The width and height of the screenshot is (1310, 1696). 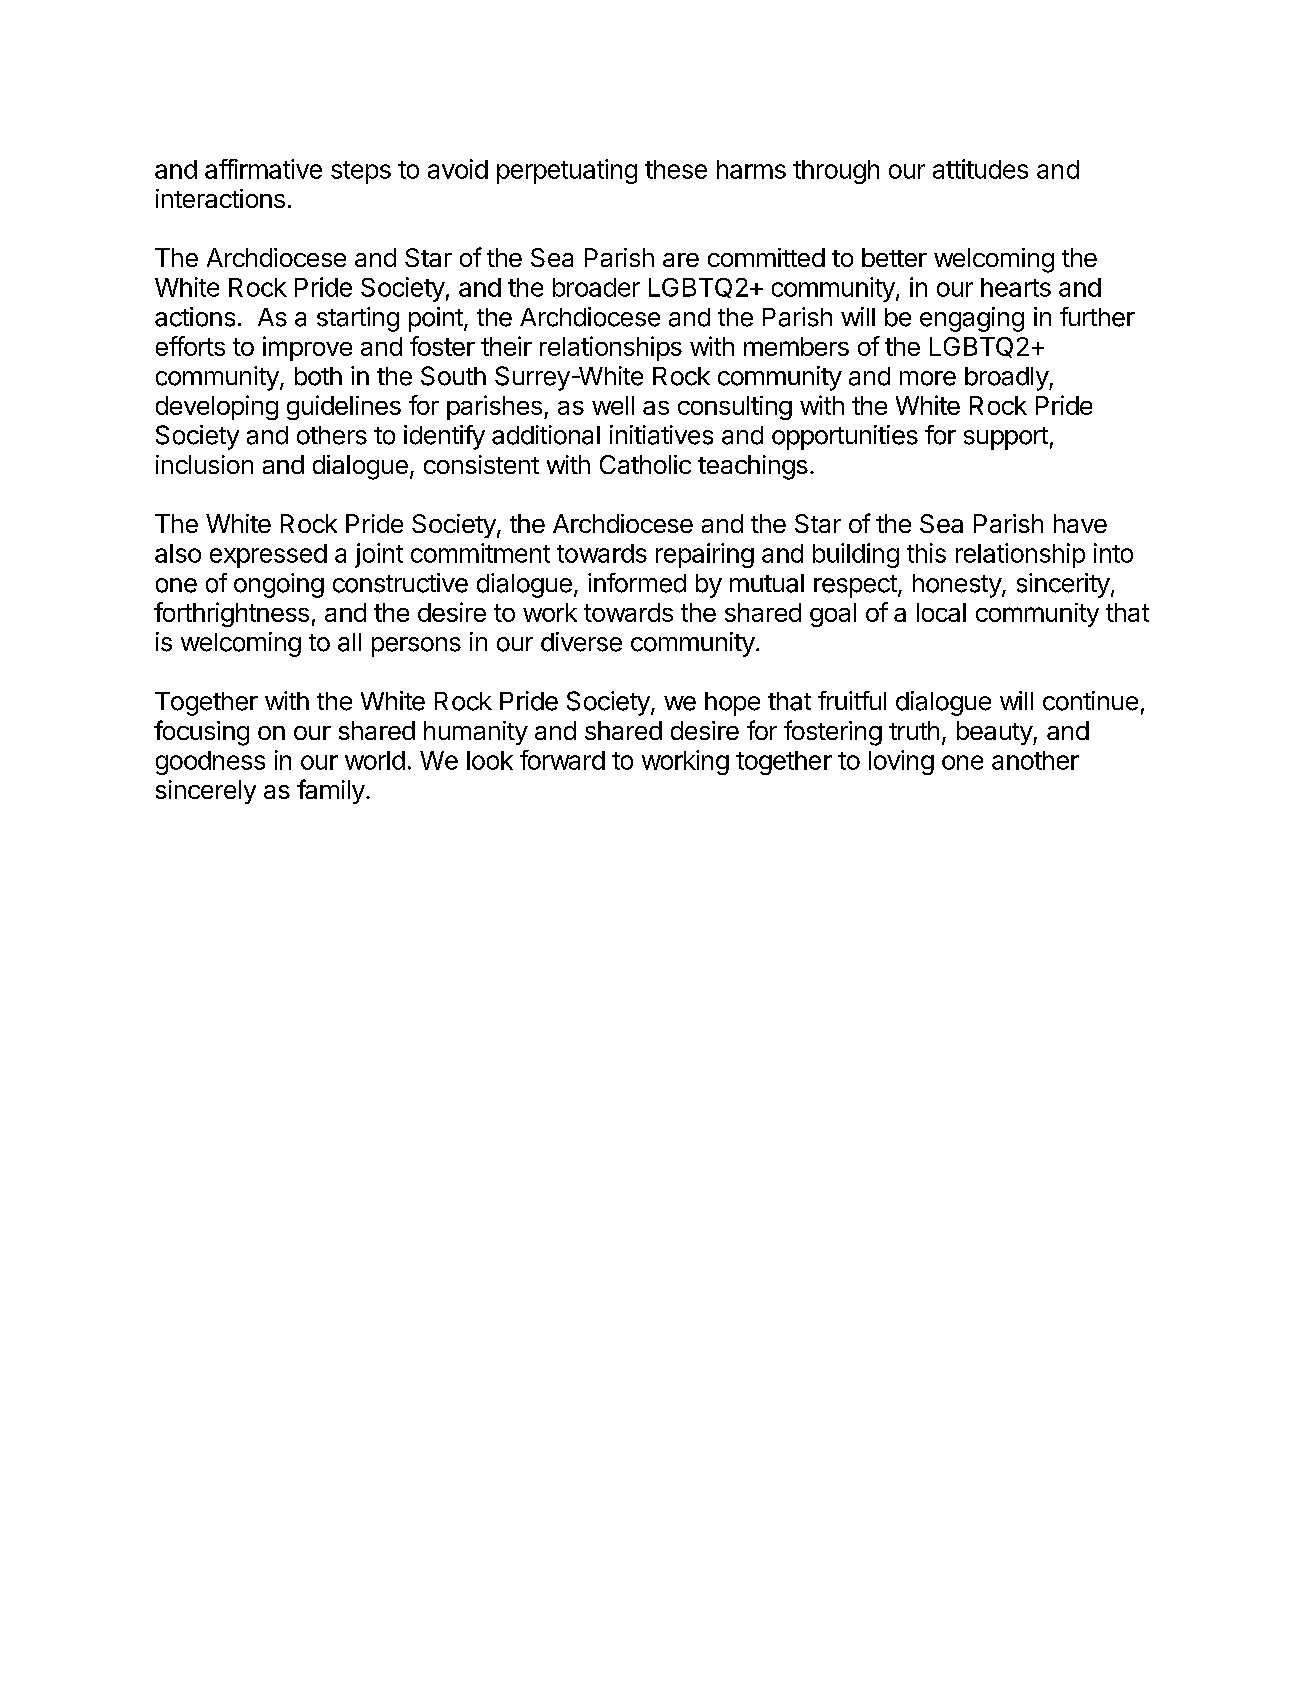 I want to click on broader, so click(x=596, y=287).
